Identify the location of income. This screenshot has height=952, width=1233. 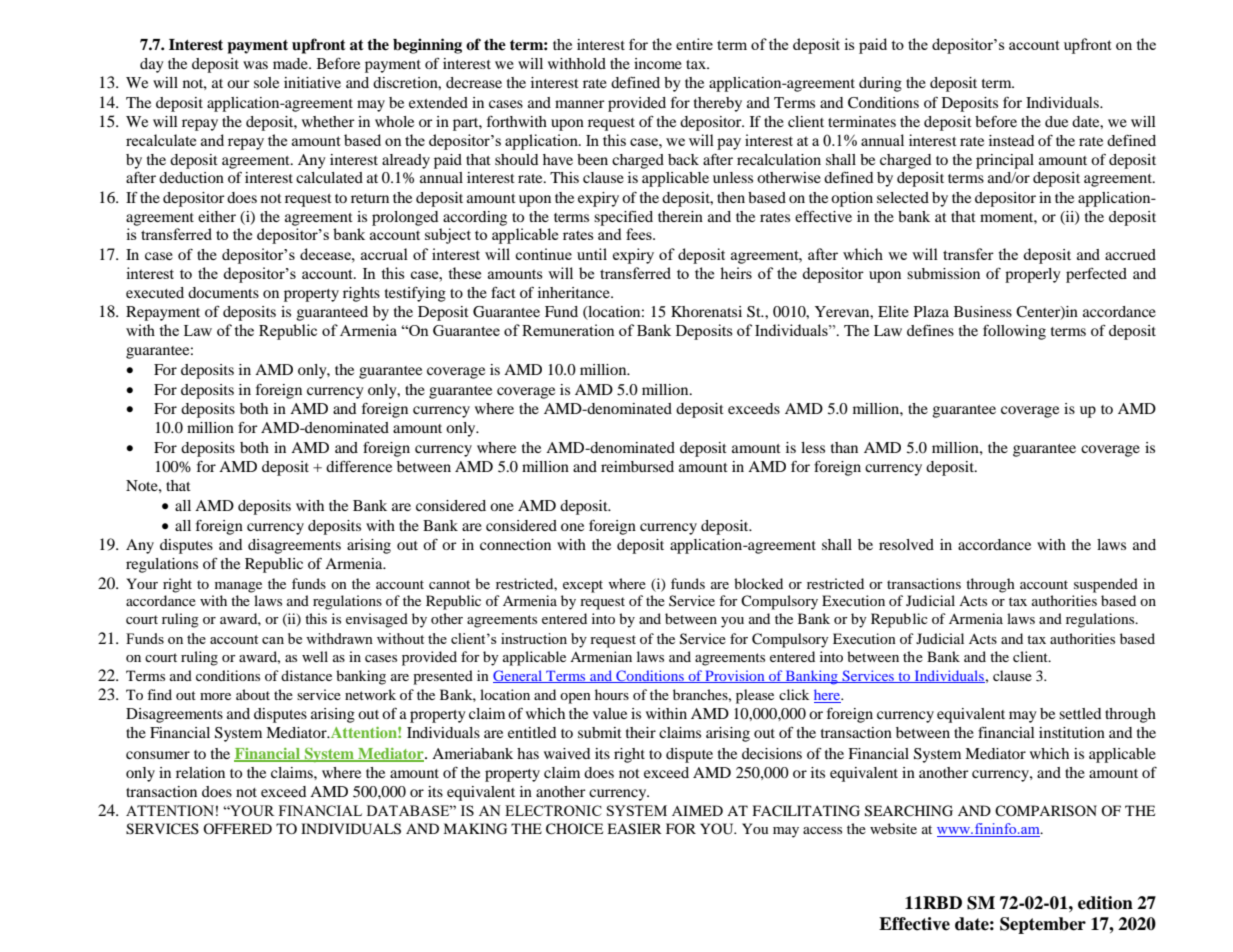
(658, 63).
